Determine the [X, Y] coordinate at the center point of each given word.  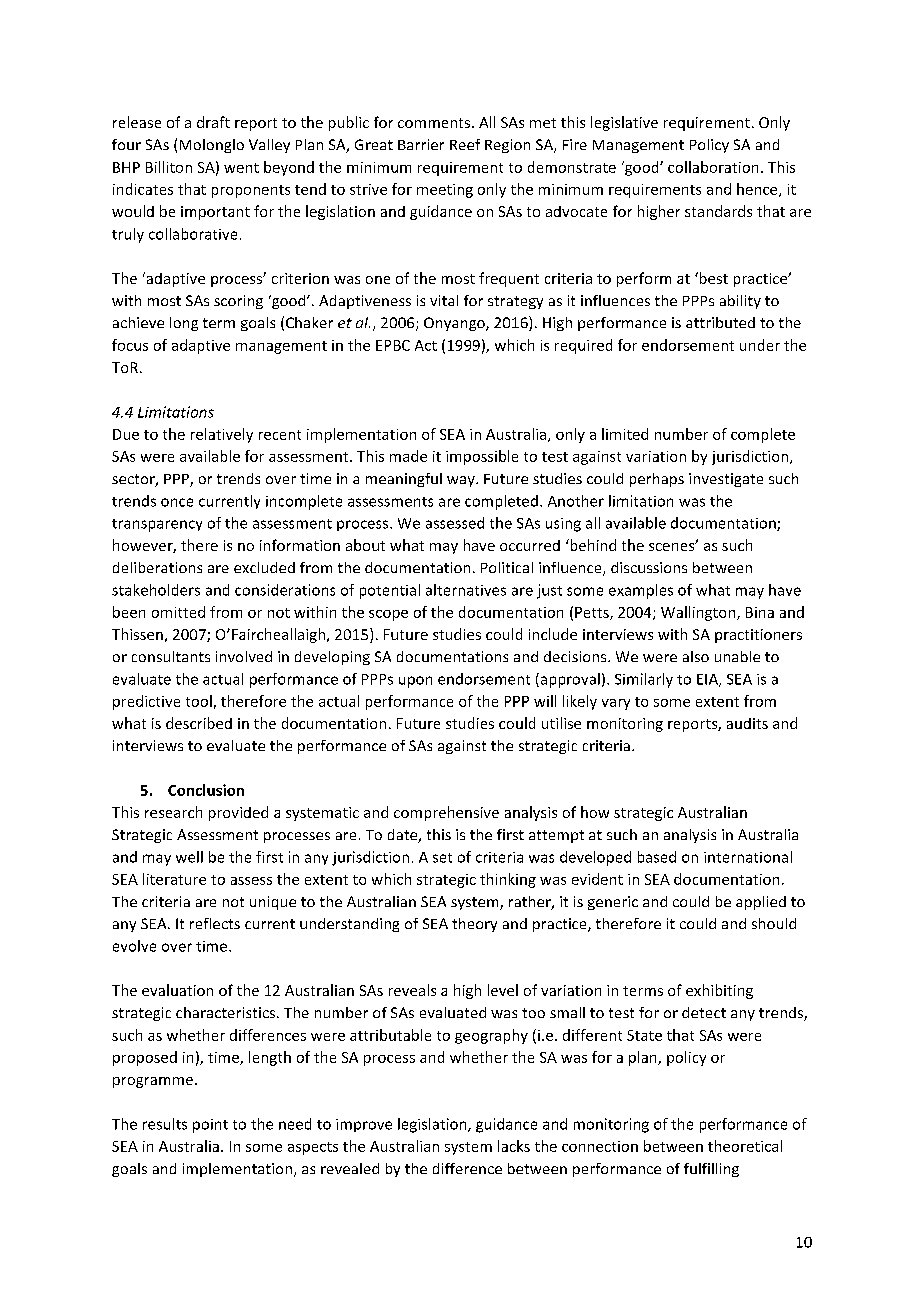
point [210, 1126]
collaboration [713, 167]
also [696, 656]
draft [213, 122]
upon [415, 682]
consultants [171, 656]
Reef [465, 144]
